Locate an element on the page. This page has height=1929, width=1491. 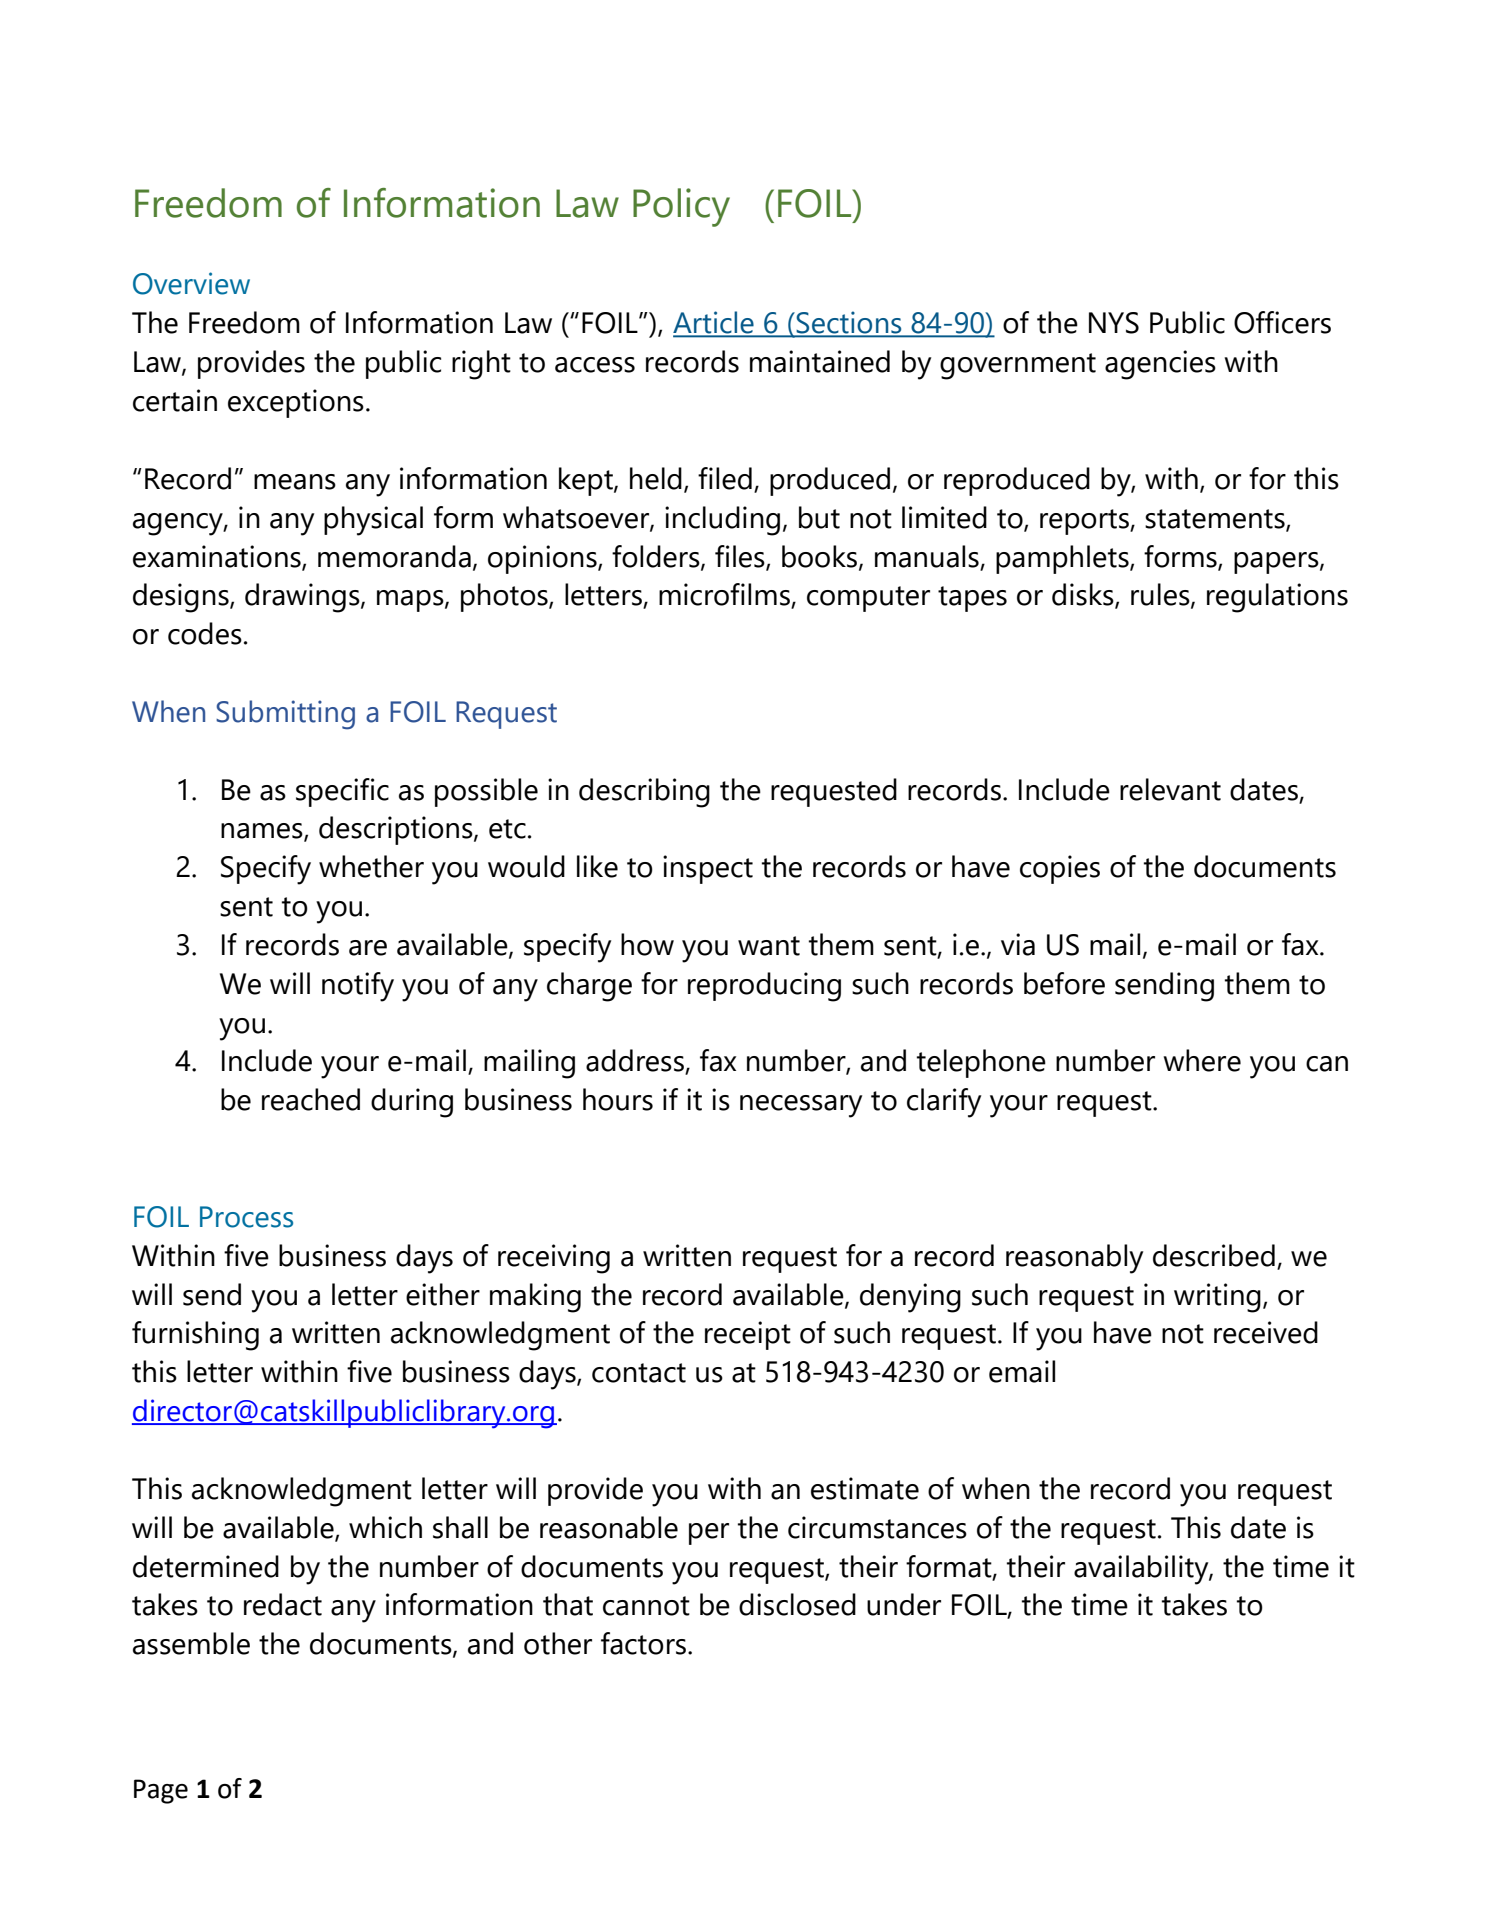
Page is located at coordinates (161, 1791).
